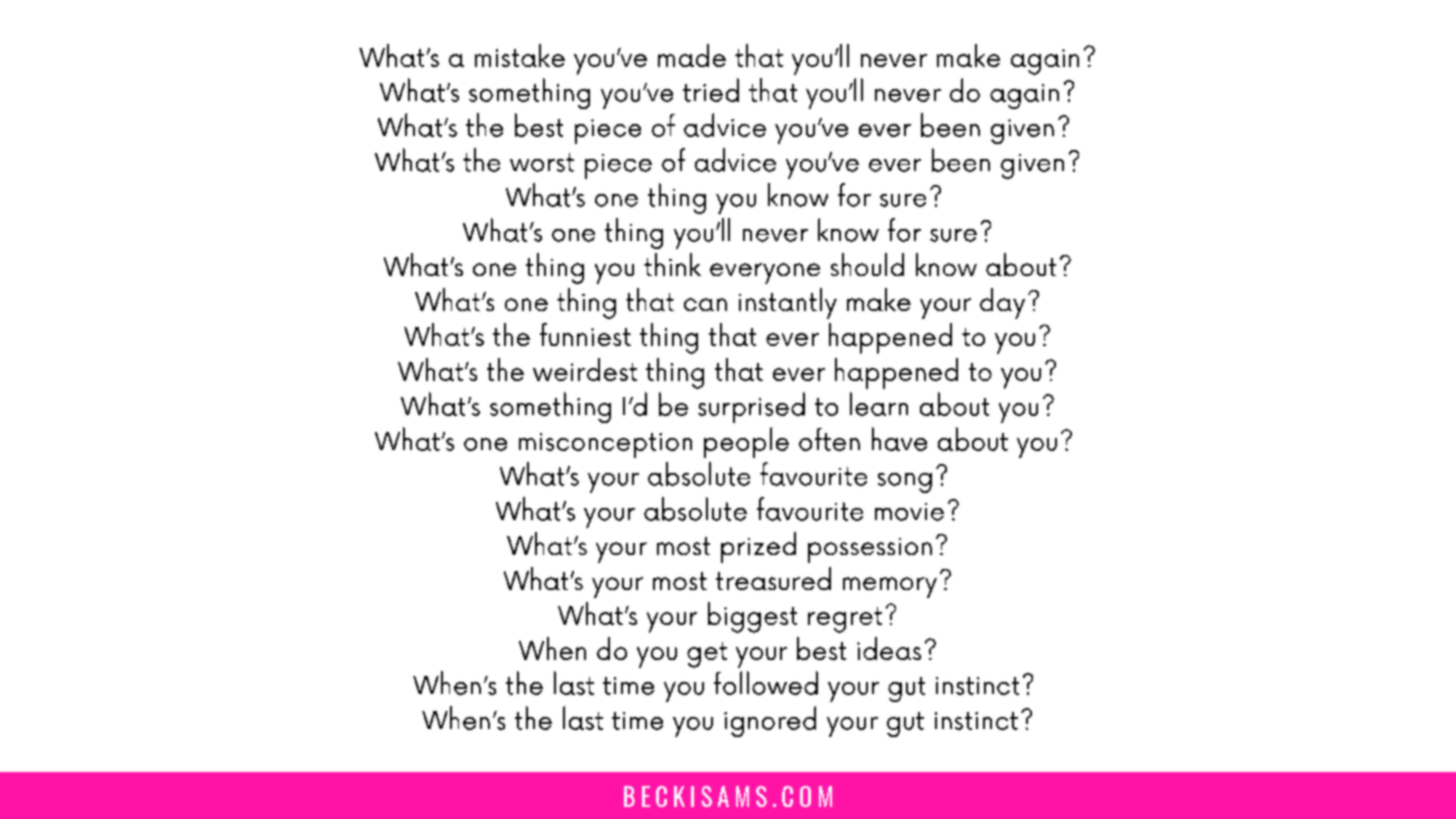 The image size is (1456, 819). I want to click on learn, so click(879, 404).
